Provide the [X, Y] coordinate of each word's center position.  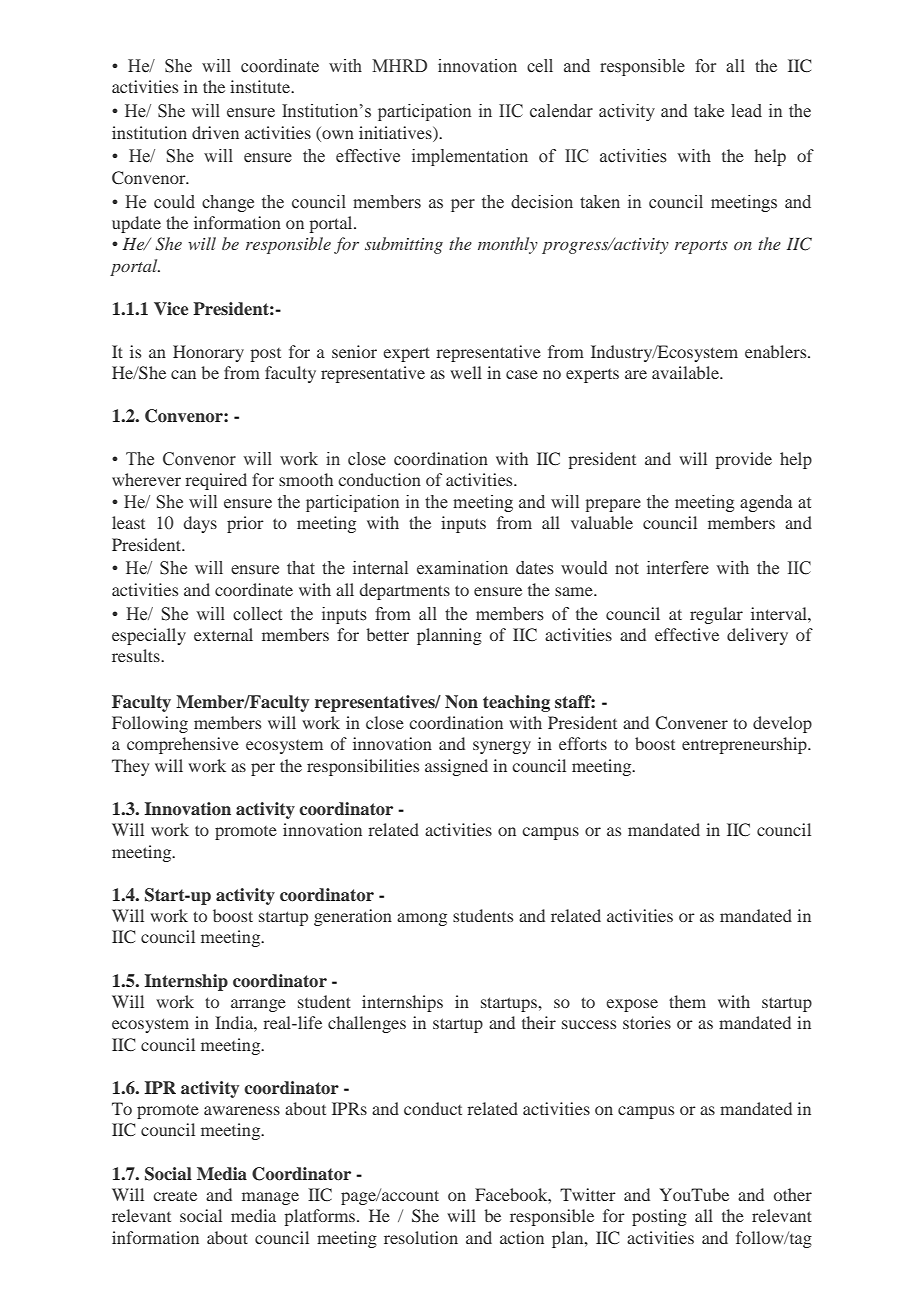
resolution [421, 1237]
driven [215, 132]
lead [746, 111]
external [223, 634]
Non [461, 701]
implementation [470, 157]
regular [716, 615]
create [175, 1195]
